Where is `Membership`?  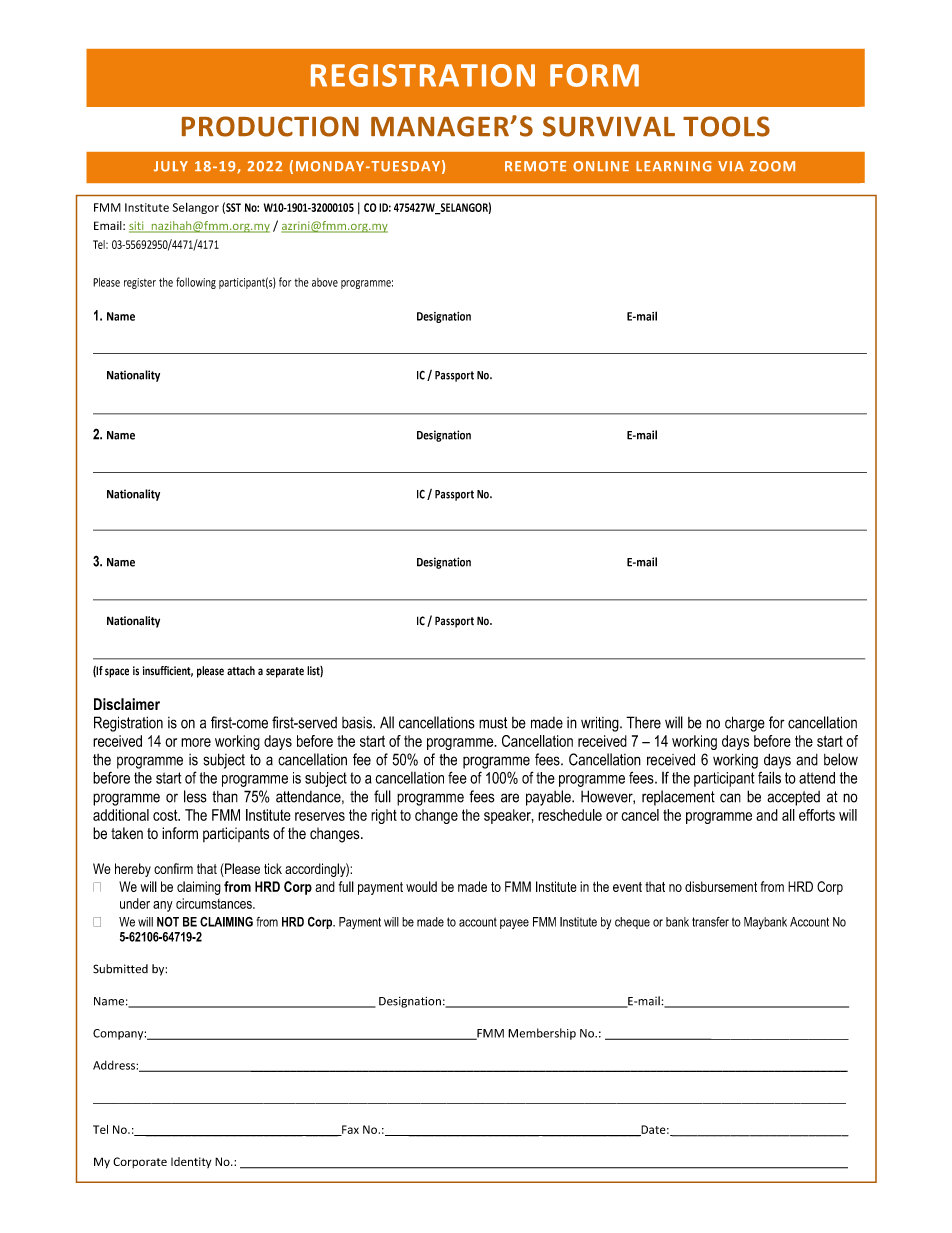 Membership is located at coordinates (542, 1034).
